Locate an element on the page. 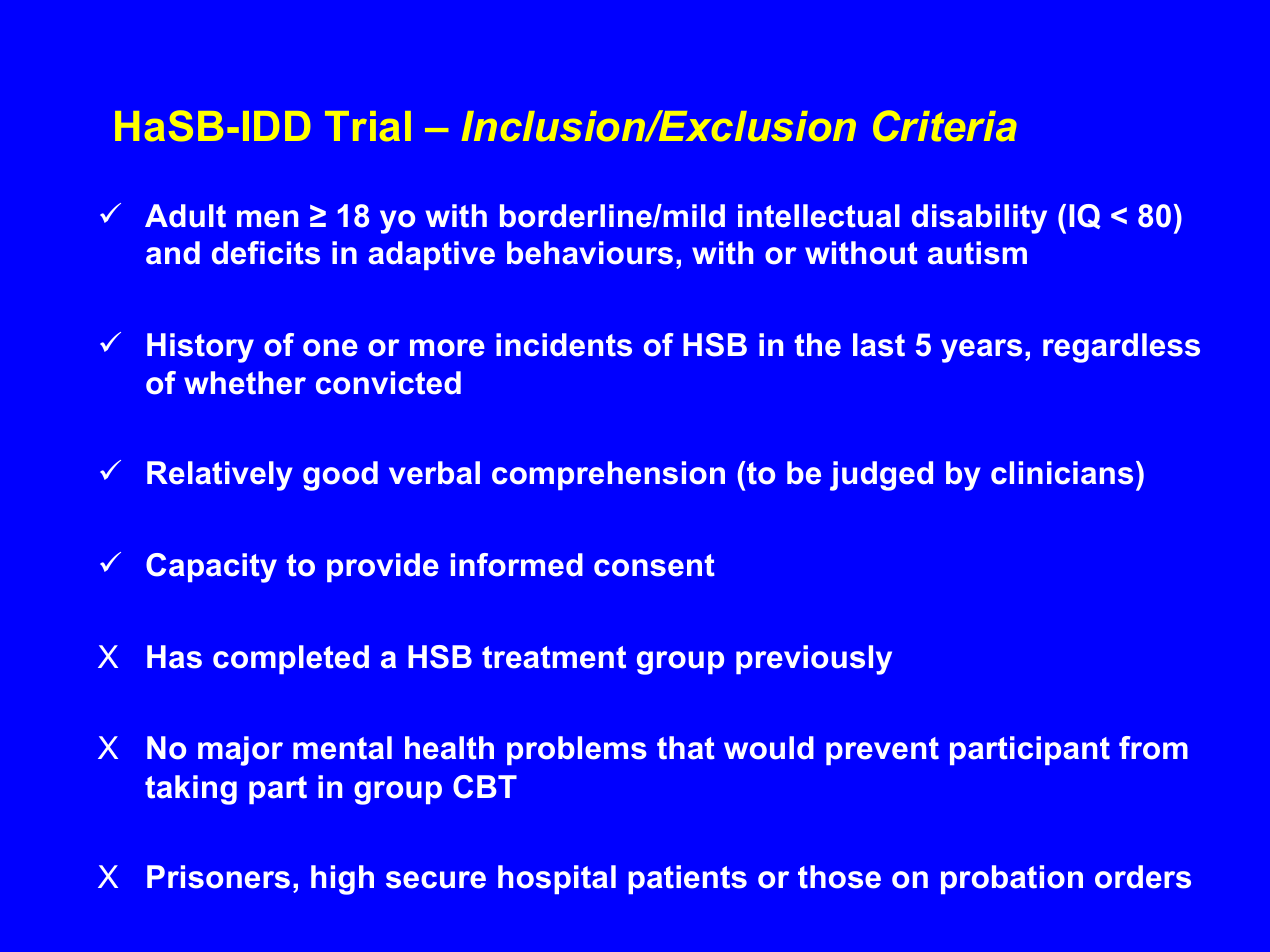 The width and height of the page is (1270, 952). comprehension is located at coordinates (608, 475).
